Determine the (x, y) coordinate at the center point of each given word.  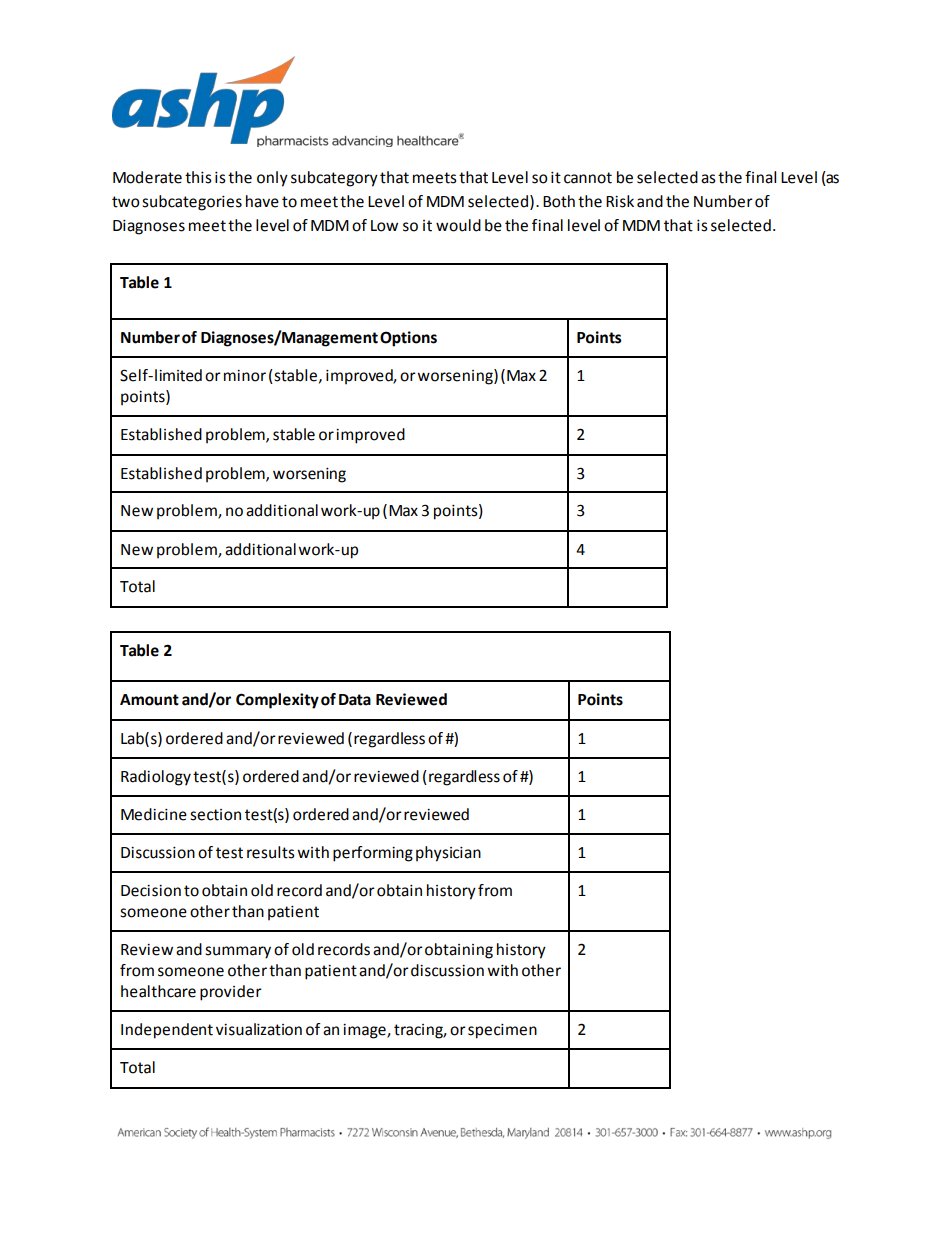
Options (408, 339)
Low (384, 226)
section (215, 815)
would (458, 225)
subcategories (192, 203)
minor (245, 376)
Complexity (277, 701)
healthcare (158, 991)
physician (448, 854)
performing (373, 854)
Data (355, 700)
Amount (149, 700)
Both (559, 201)
